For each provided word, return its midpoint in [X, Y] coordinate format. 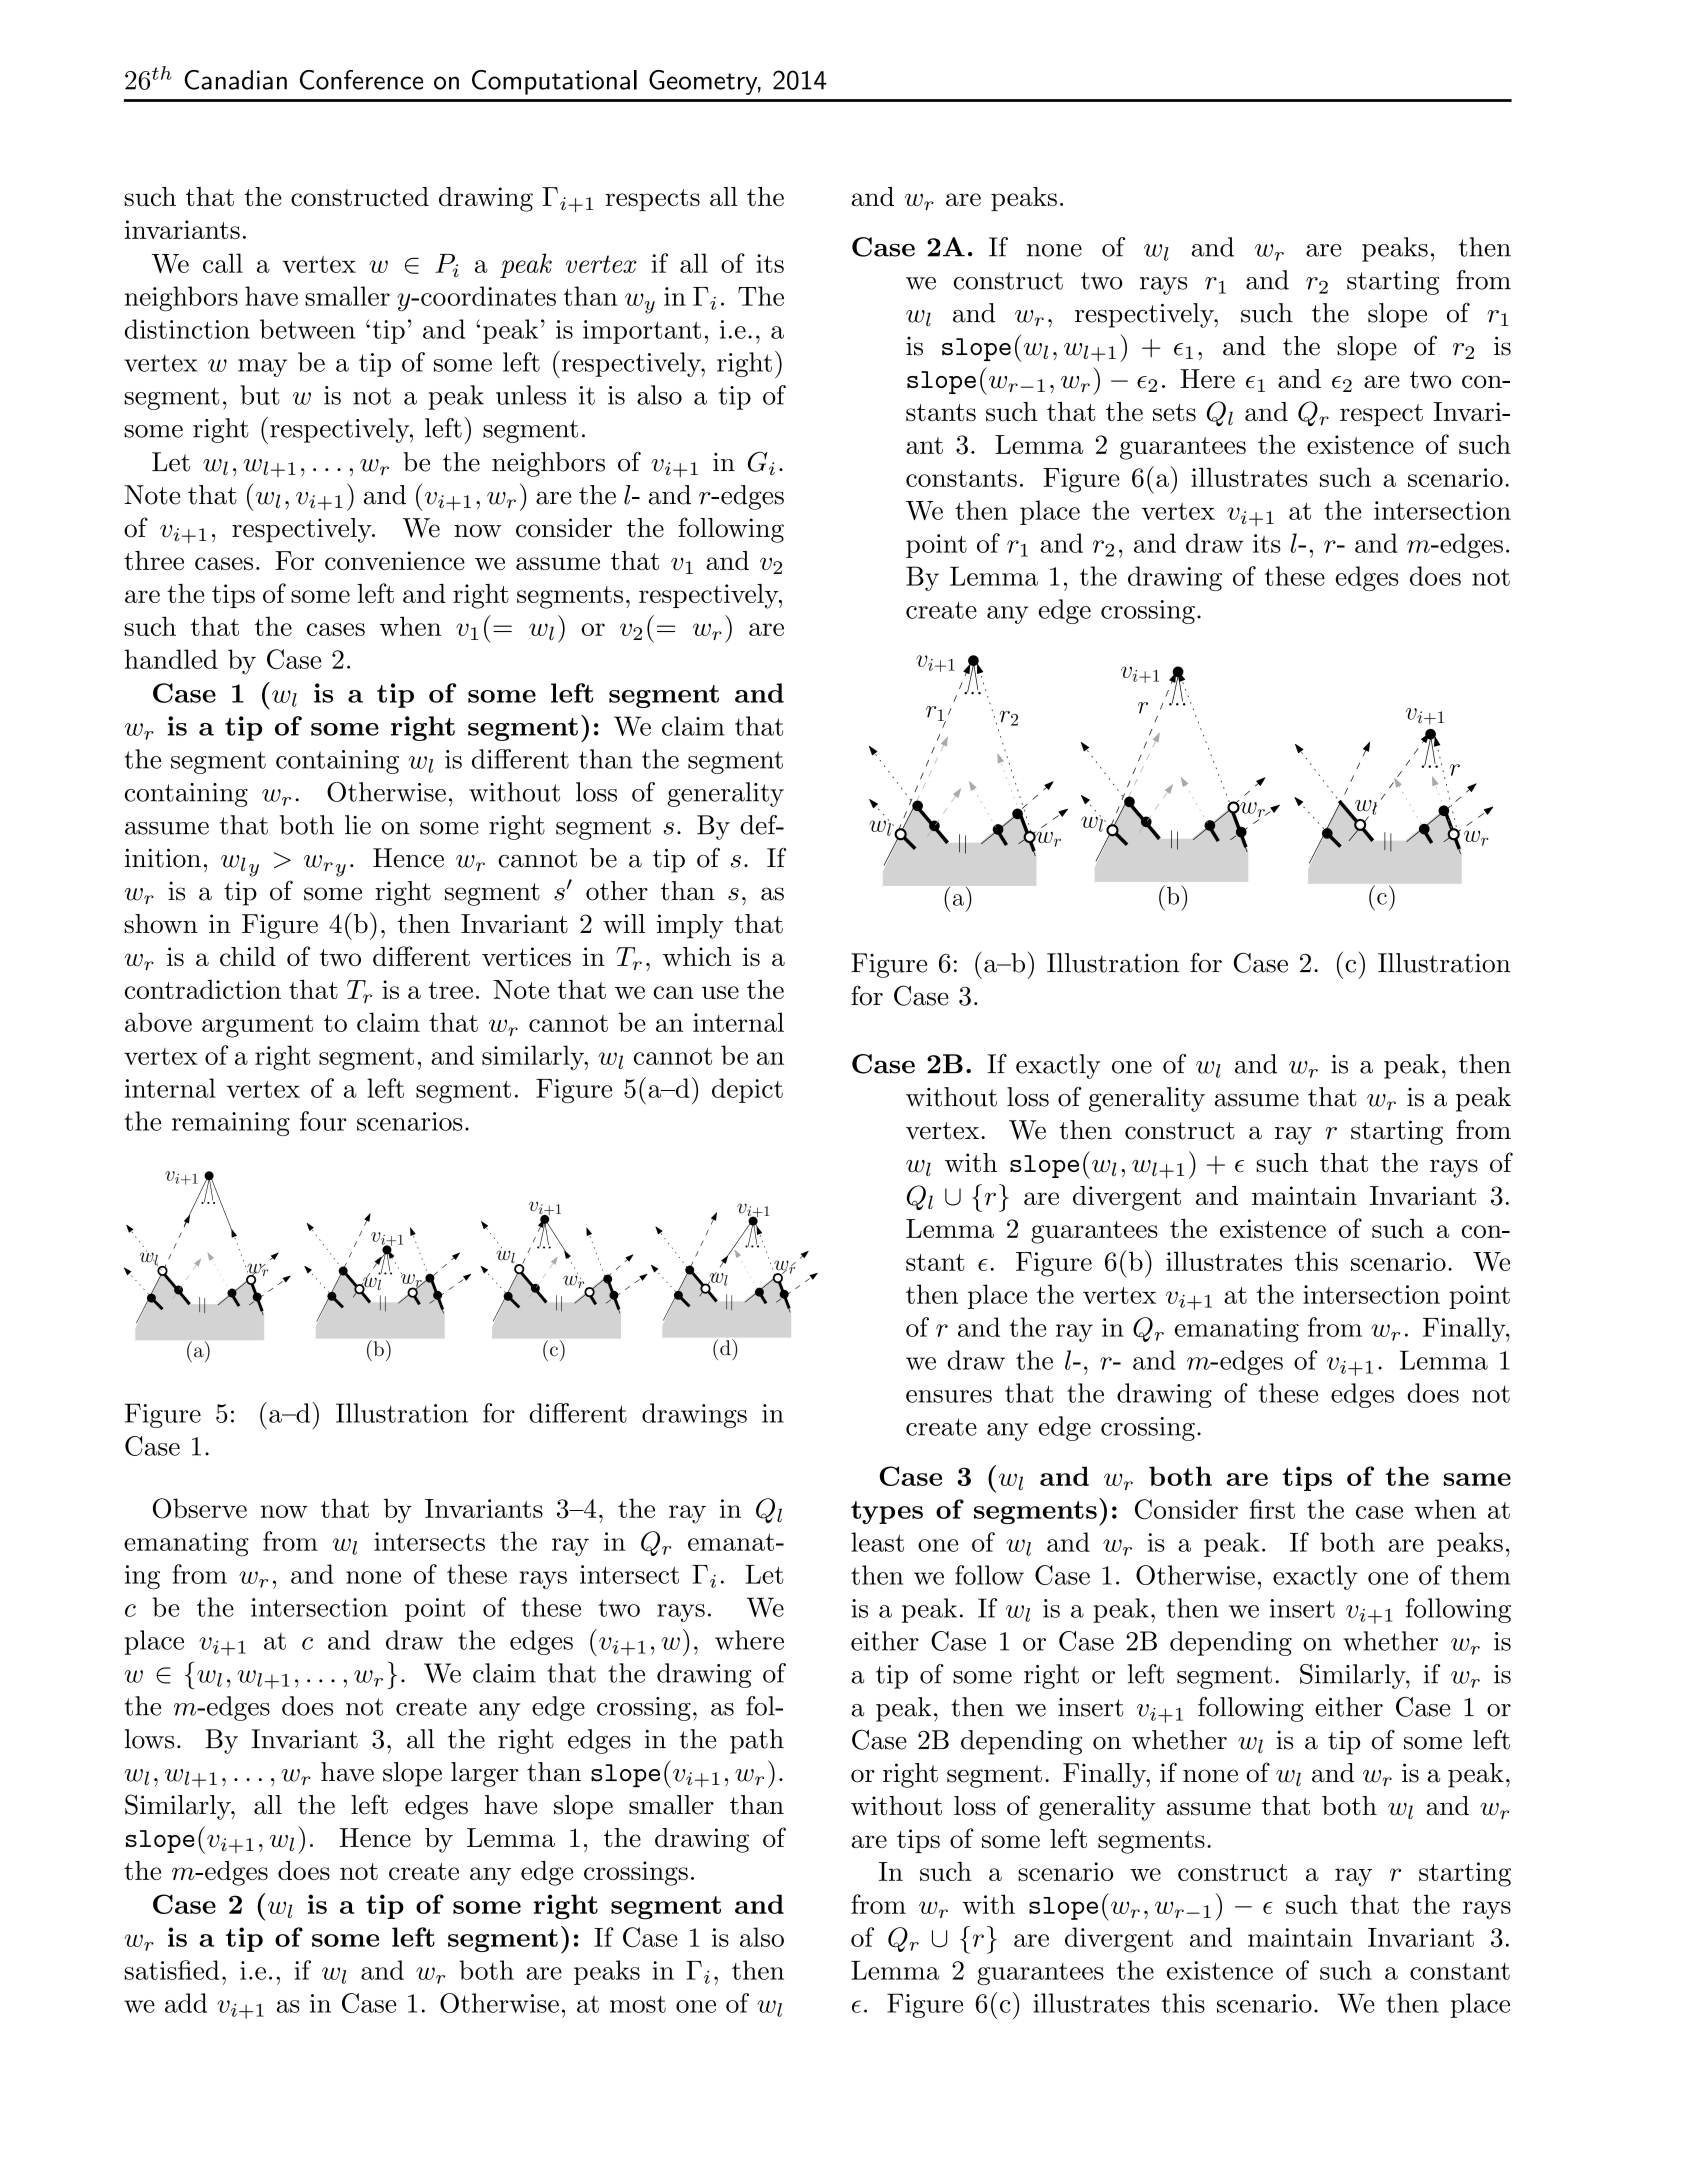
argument [257, 1026]
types [887, 1512]
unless [531, 395]
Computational [554, 82]
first [1272, 1509]
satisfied [171, 1970]
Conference [362, 80]
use [720, 992]
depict [747, 1090]
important [642, 332]
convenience [395, 560]
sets [1174, 412]
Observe [200, 1508]
